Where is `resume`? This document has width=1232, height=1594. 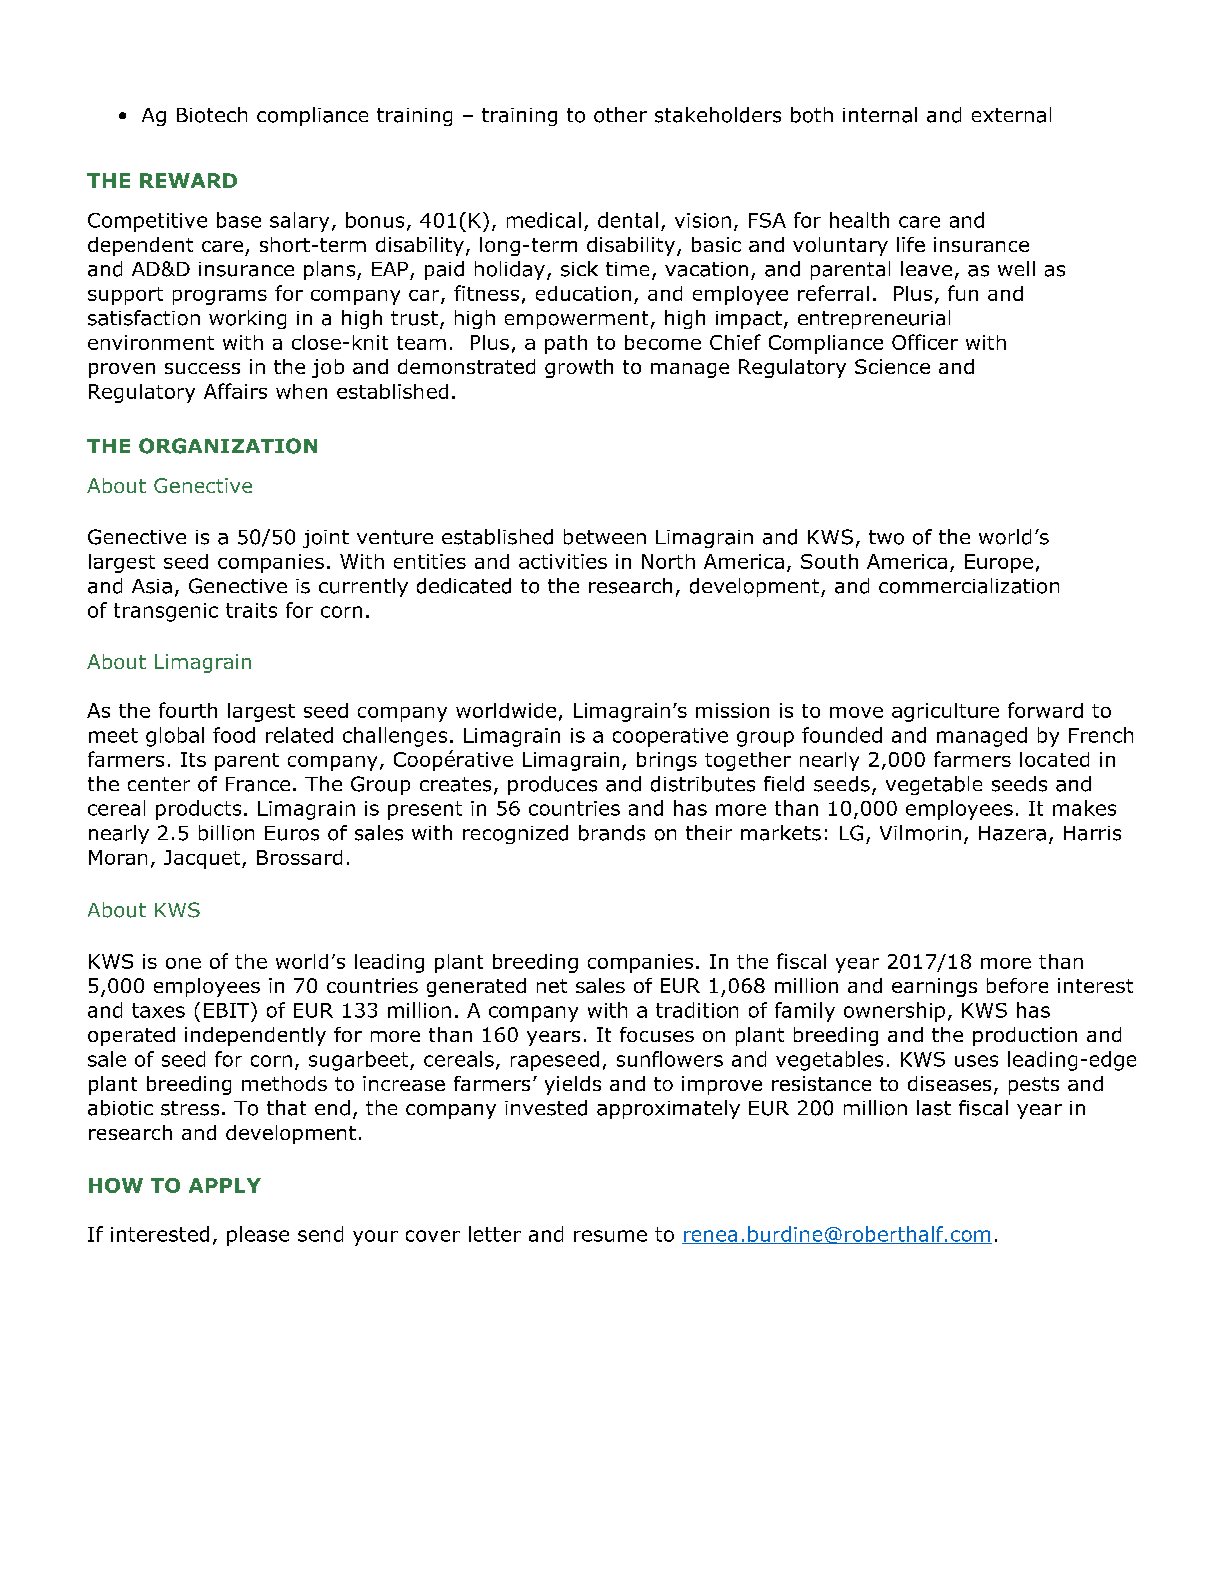 resume is located at coordinates (610, 1236).
